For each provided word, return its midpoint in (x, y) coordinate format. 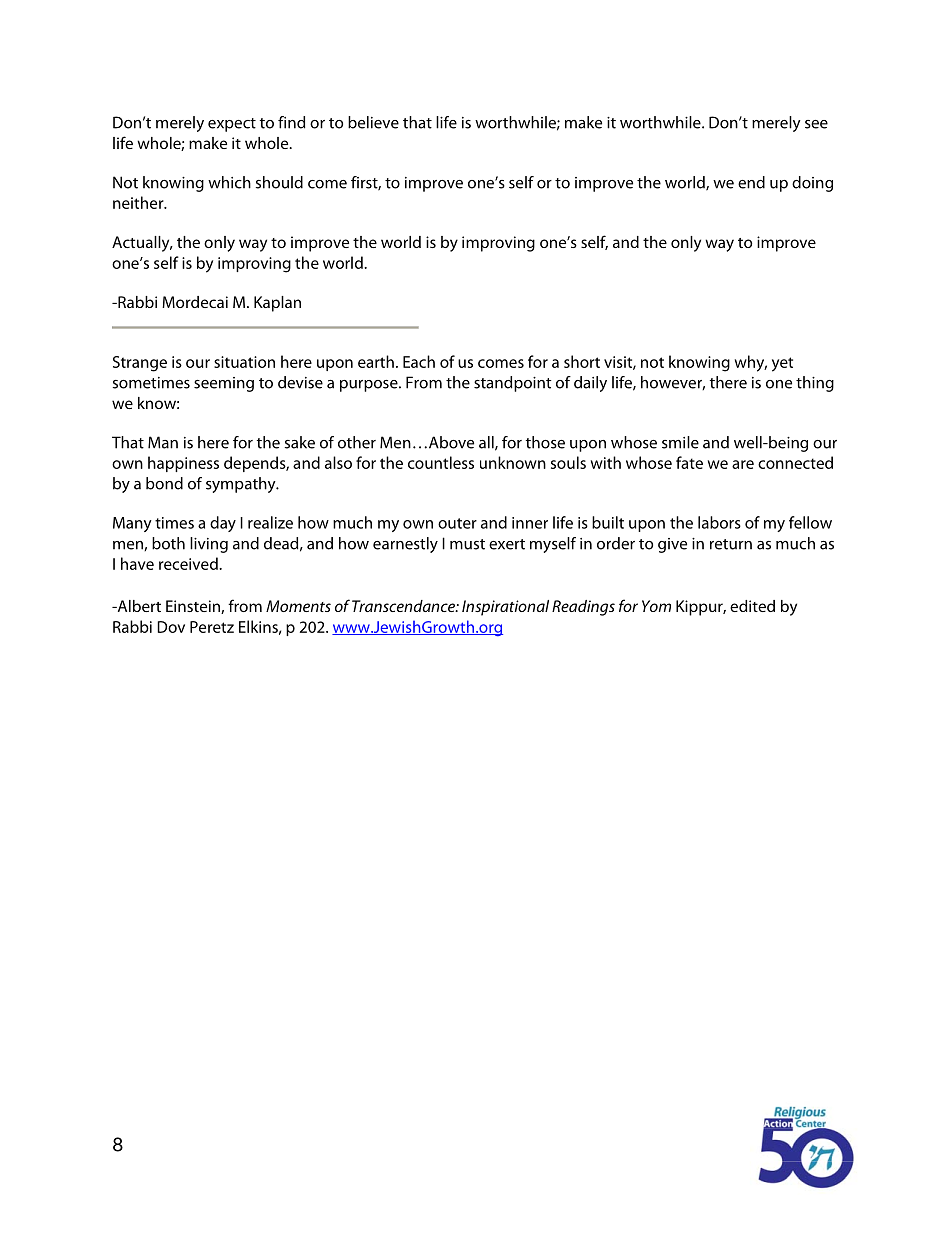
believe (373, 122)
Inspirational (505, 608)
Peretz (212, 627)
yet (782, 364)
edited (752, 606)
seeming (224, 384)
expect (232, 125)
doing (812, 184)
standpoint (513, 384)
